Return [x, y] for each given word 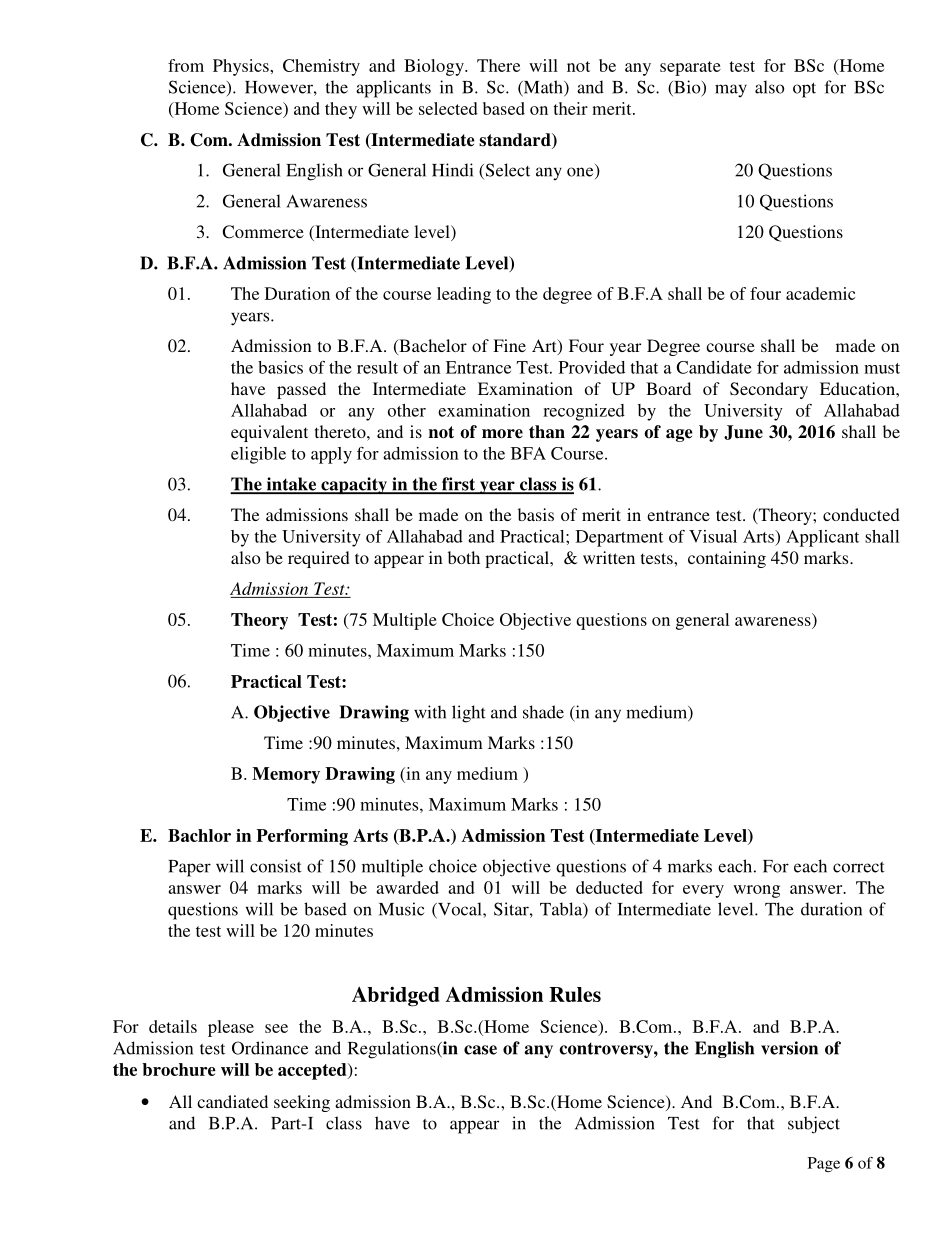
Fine [509, 345]
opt [804, 90]
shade [543, 712]
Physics [242, 67]
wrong [756, 891]
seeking [302, 1103]
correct [859, 867]
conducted [861, 514]
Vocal [460, 910]
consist [276, 866]
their [570, 108]
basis [536, 514]
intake [291, 485]
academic [820, 293]
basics [280, 367]
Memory [286, 775]
